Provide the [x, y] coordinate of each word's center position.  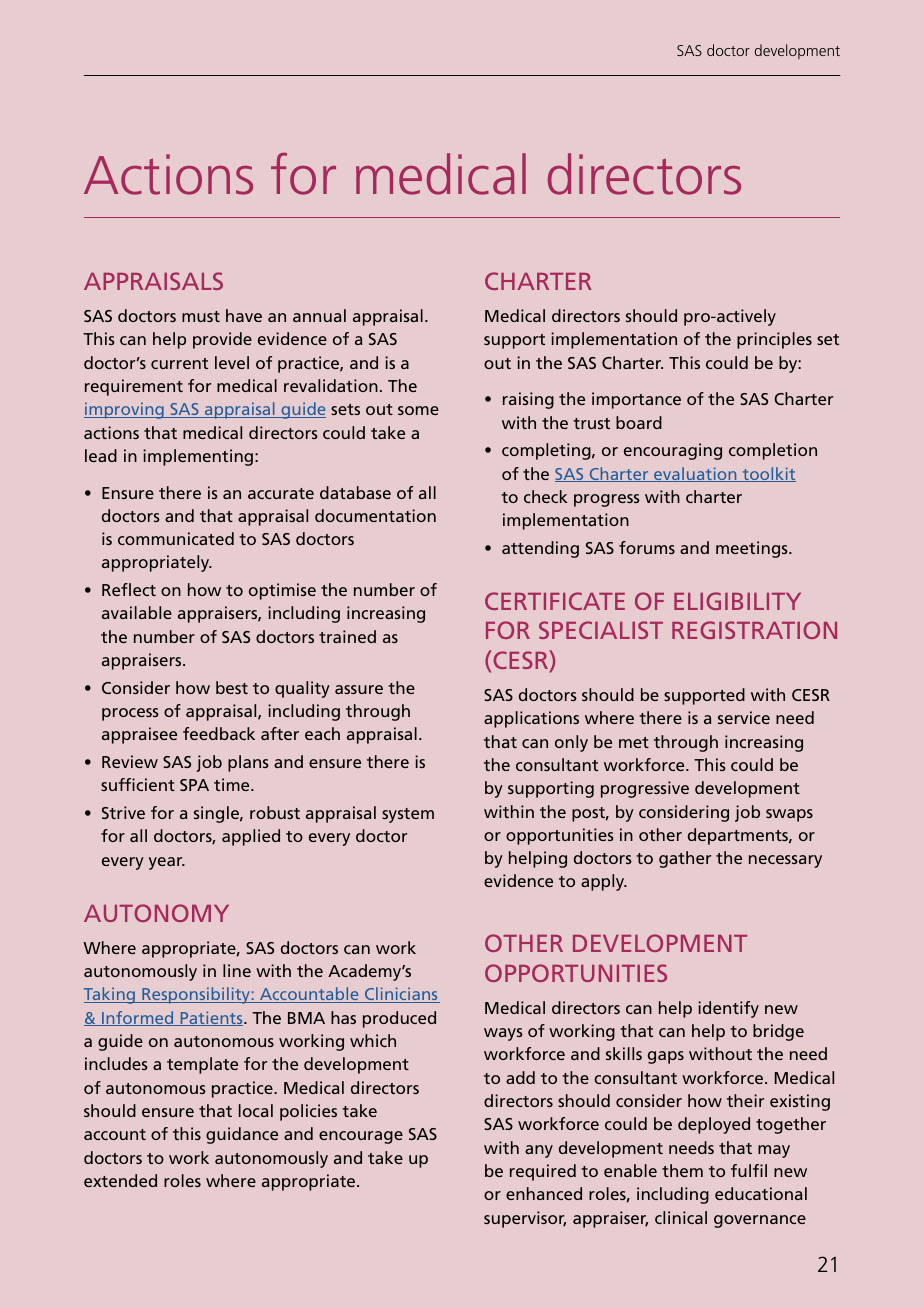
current [179, 363]
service [744, 717]
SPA [194, 785]
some [418, 410]
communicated [176, 538]
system [408, 815]
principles [774, 340]
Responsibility [196, 995]
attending [540, 549]
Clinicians [401, 995]
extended [120, 1180]
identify [728, 1009]
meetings [753, 549]
